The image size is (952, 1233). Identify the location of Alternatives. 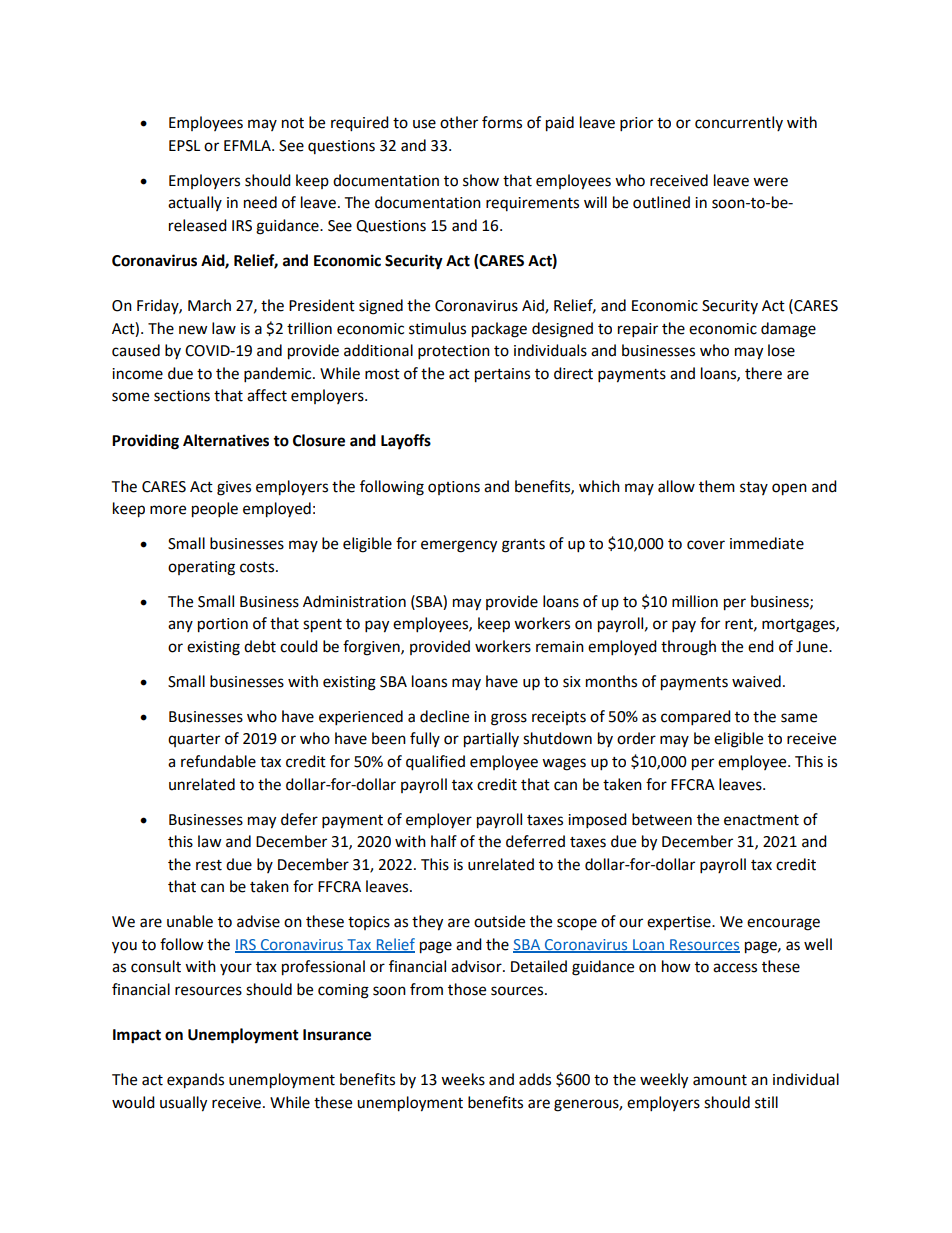
(226, 440).
